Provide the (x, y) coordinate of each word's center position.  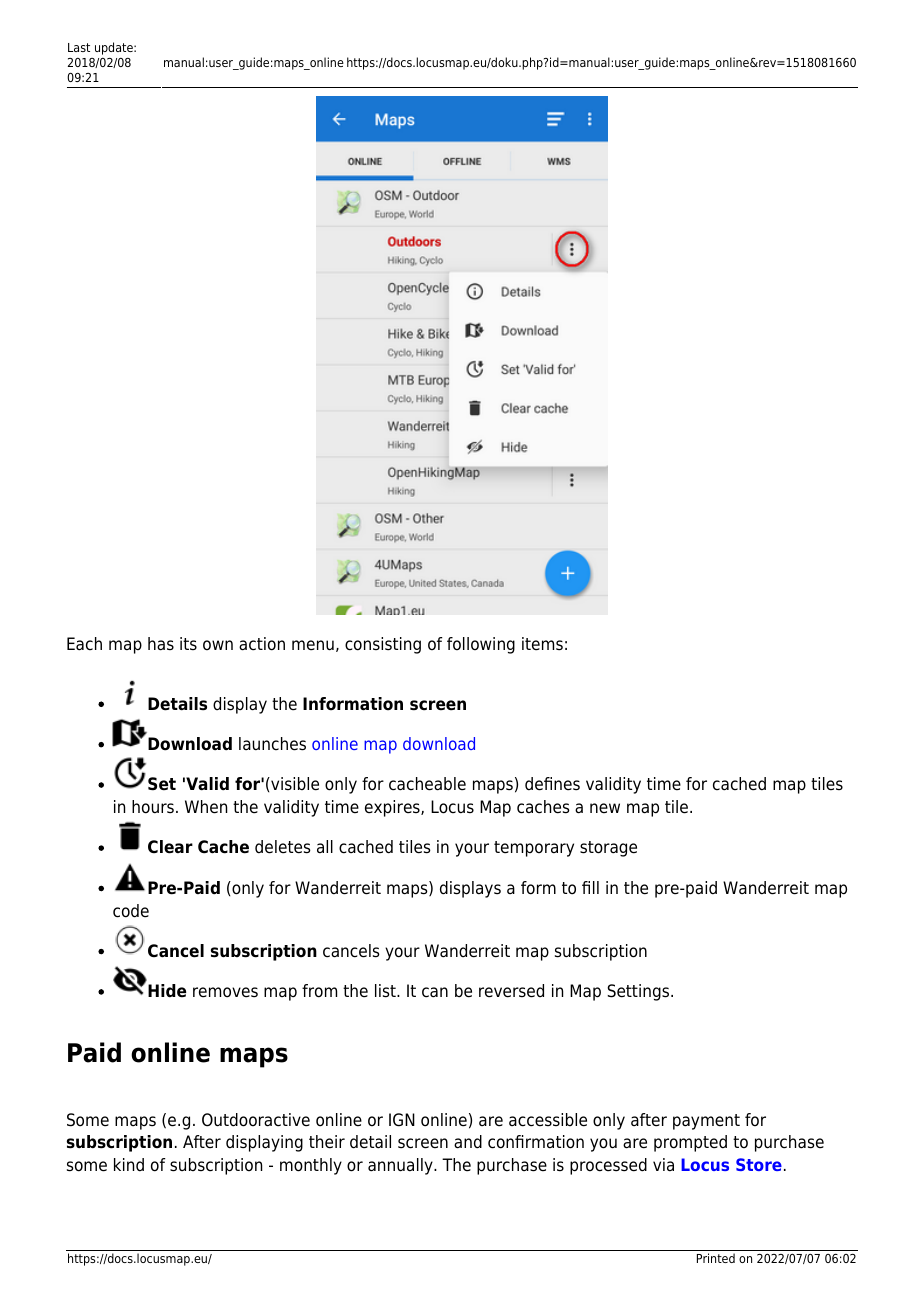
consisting (383, 645)
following (481, 645)
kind (129, 1165)
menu (313, 645)
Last (79, 47)
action (262, 644)
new (605, 808)
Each (84, 644)
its (188, 643)
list (386, 991)
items (542, 644)
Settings (638, 992)
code (131, 911)
